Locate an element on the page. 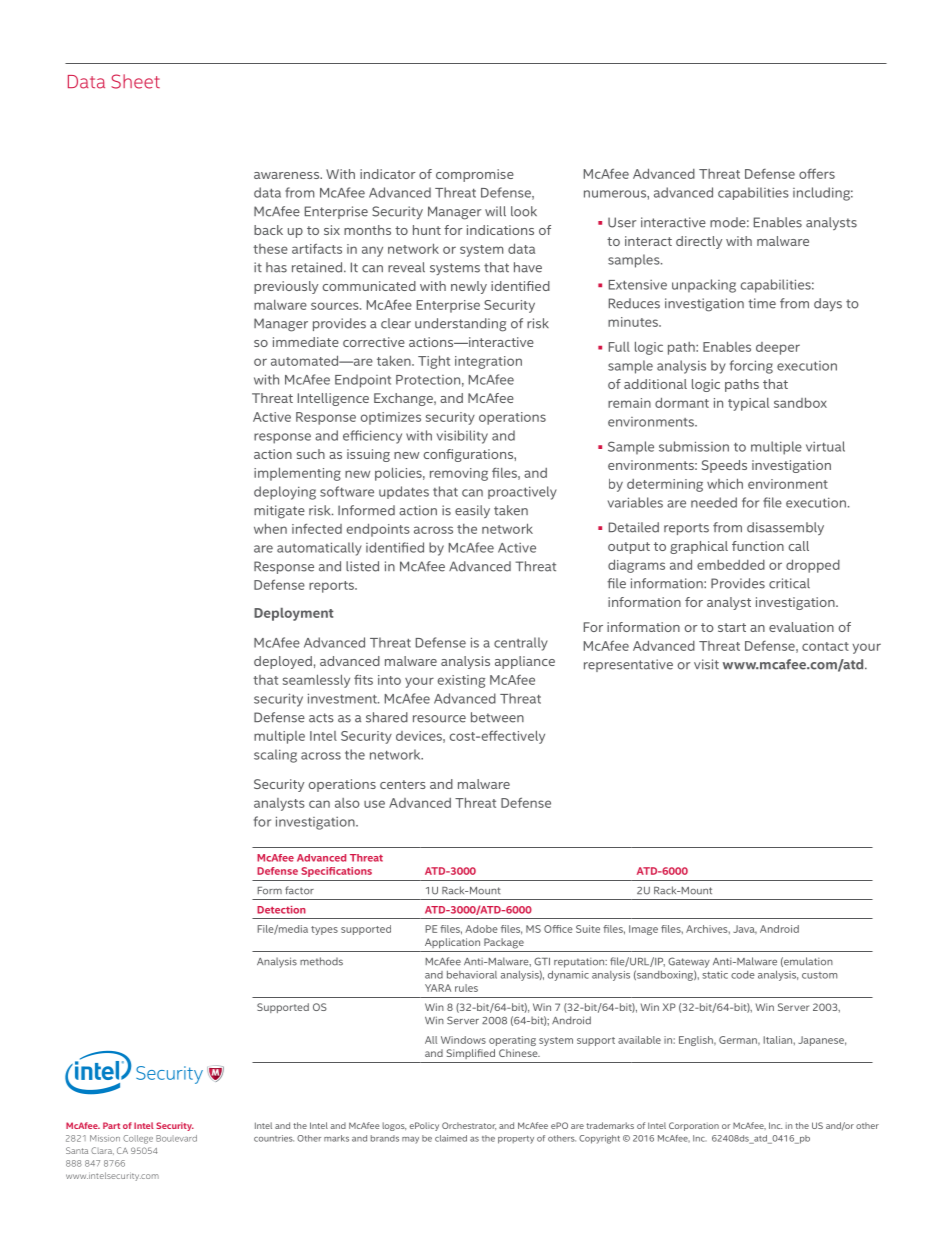  resource is located at coordinates (439, 719).
